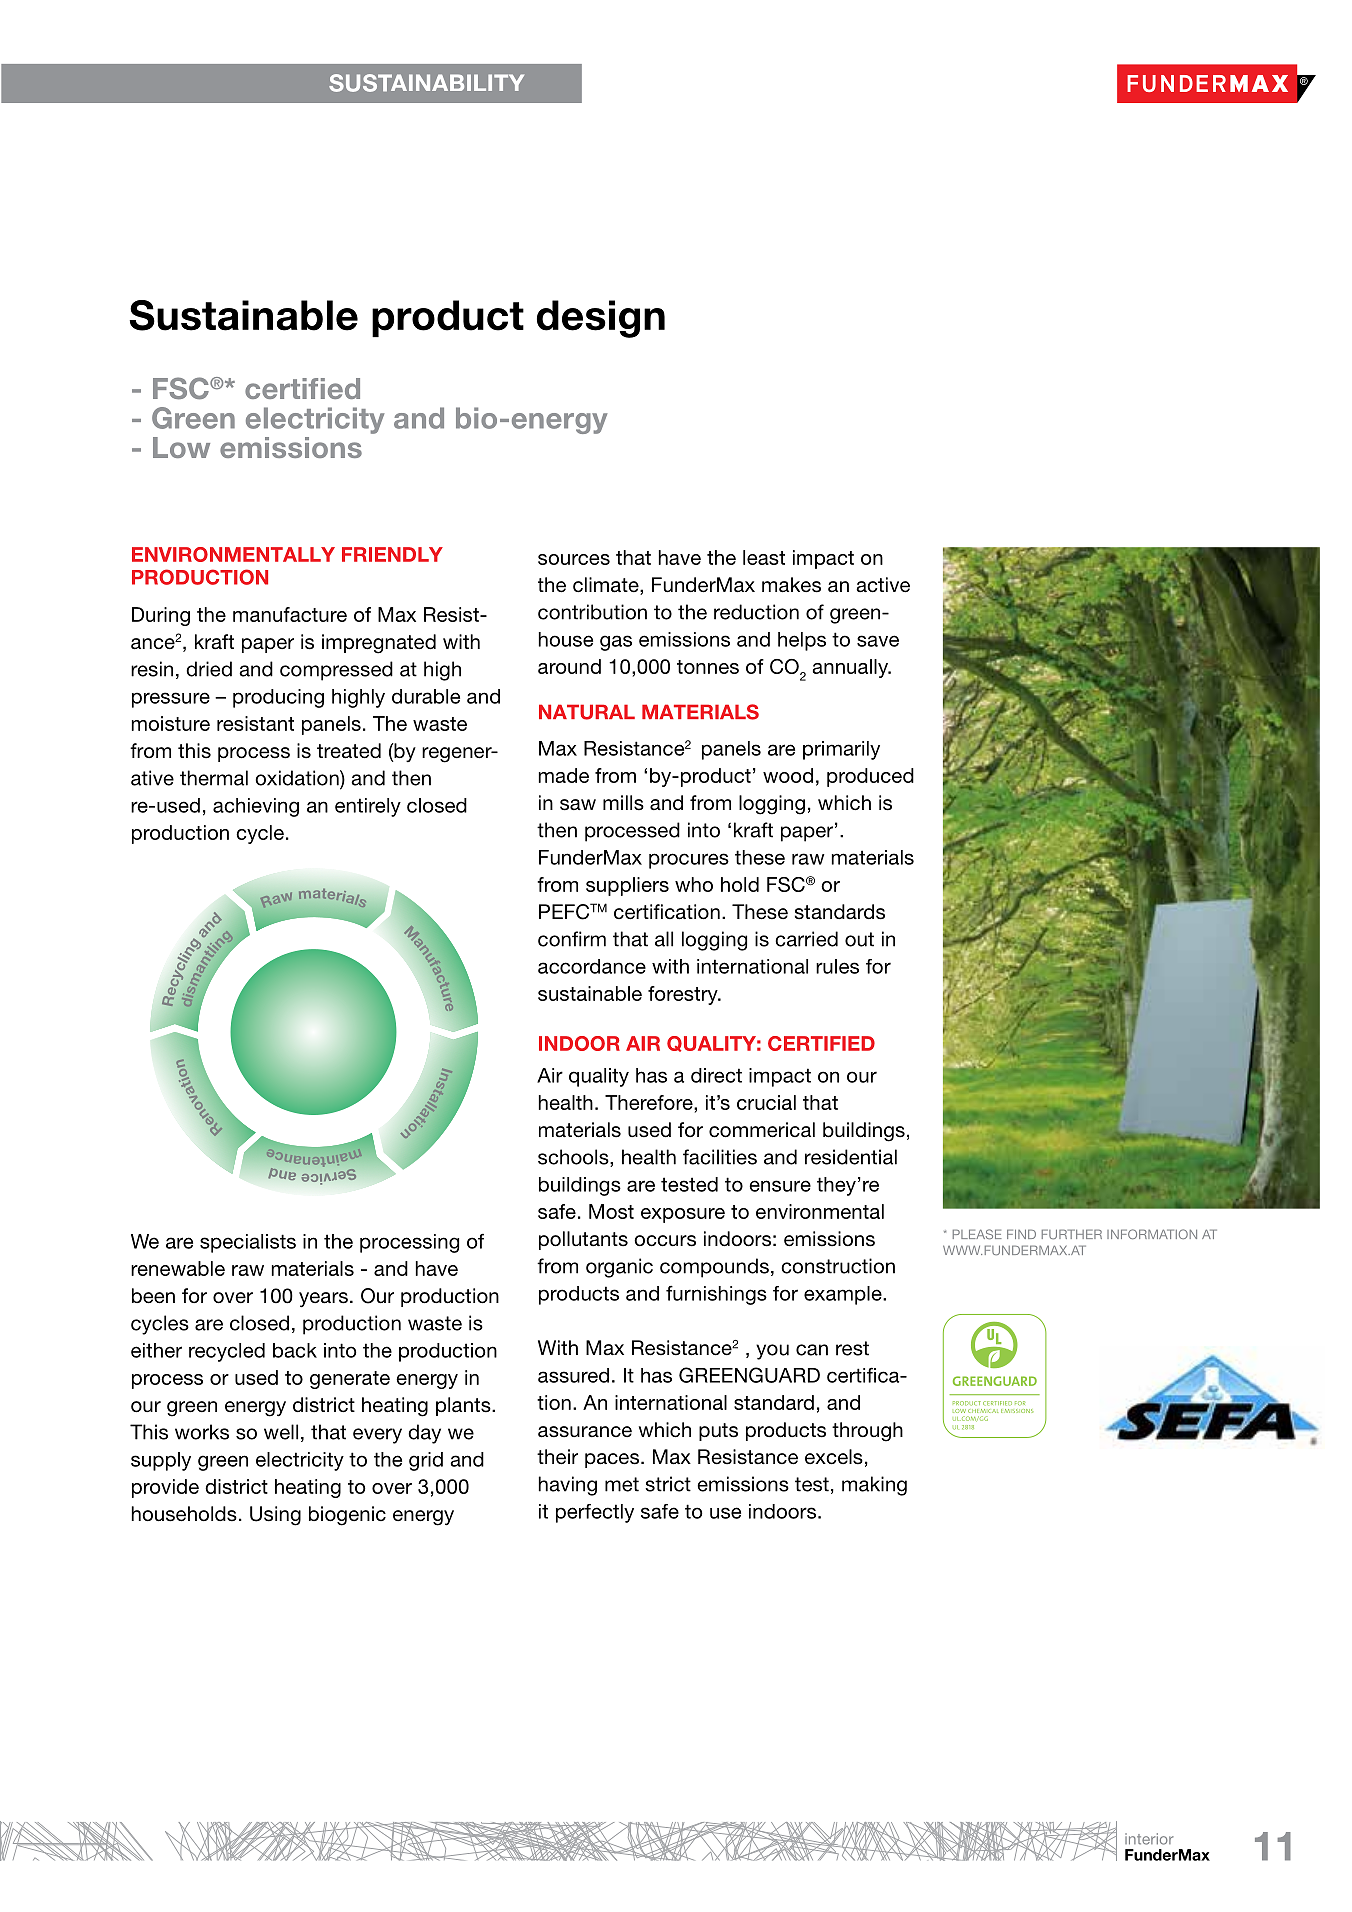 The height and width of the page is (1912, 1352). I want to click on active, so click(883, 585).
